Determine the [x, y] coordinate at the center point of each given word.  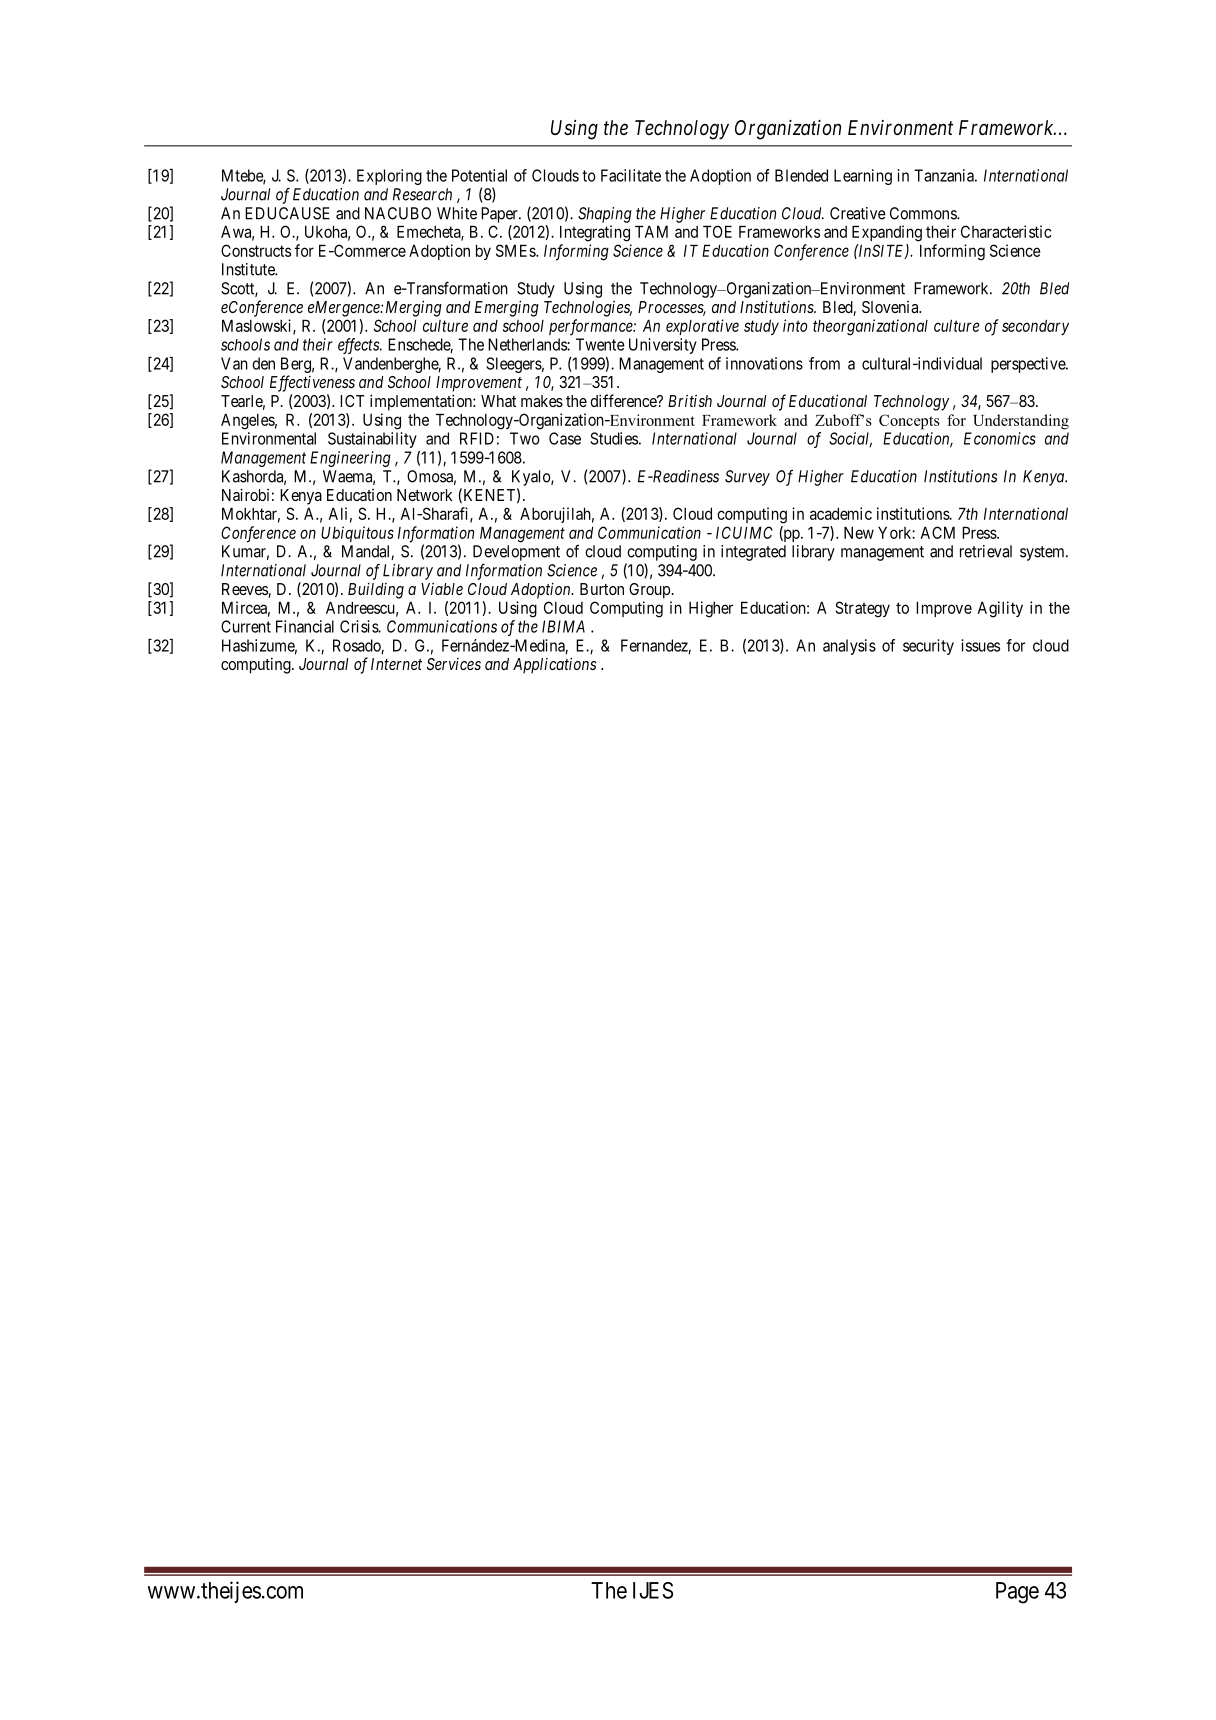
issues [980, 645]
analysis [849, 647]
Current [246, 626]
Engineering [350, 459]
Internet [396, 664]
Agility [1000, 609]
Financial [305, 626]
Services [454, 664]
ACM [937, 532]
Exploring [389, 177]
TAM [651, 231]
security [928, 647]
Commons [924, 213]
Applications [554, 665]
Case [565, 438]
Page [1017, 1593]
